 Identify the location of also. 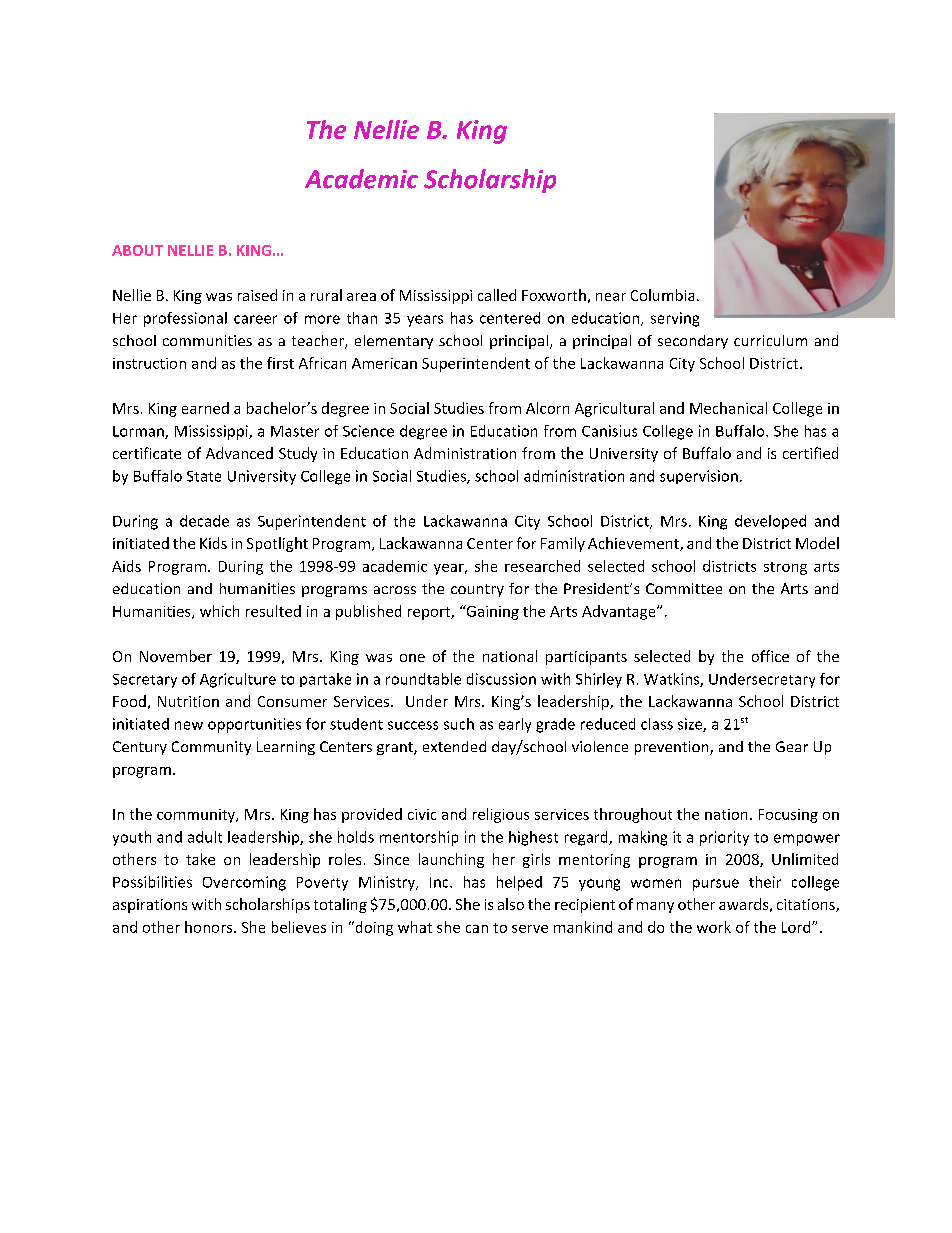
(511, 904).
